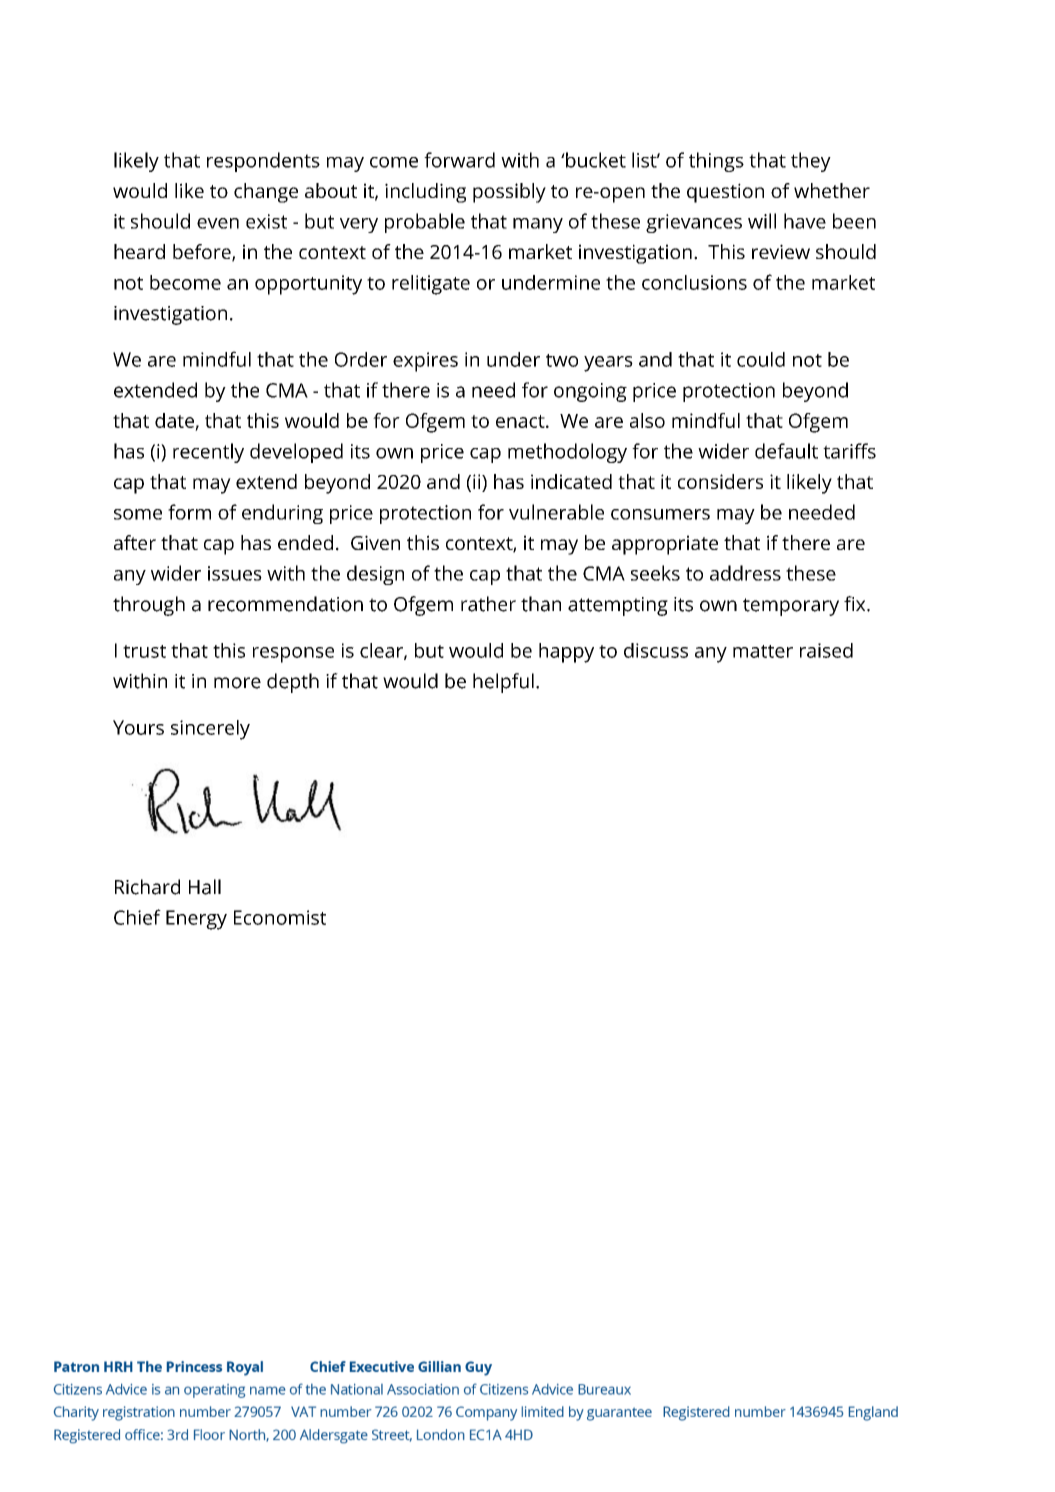 The width and height of the document is (1055, 1492). What do you see at coordinates (280, 917) in the document?
I see `Economist` at bounding box center [280, 917].
